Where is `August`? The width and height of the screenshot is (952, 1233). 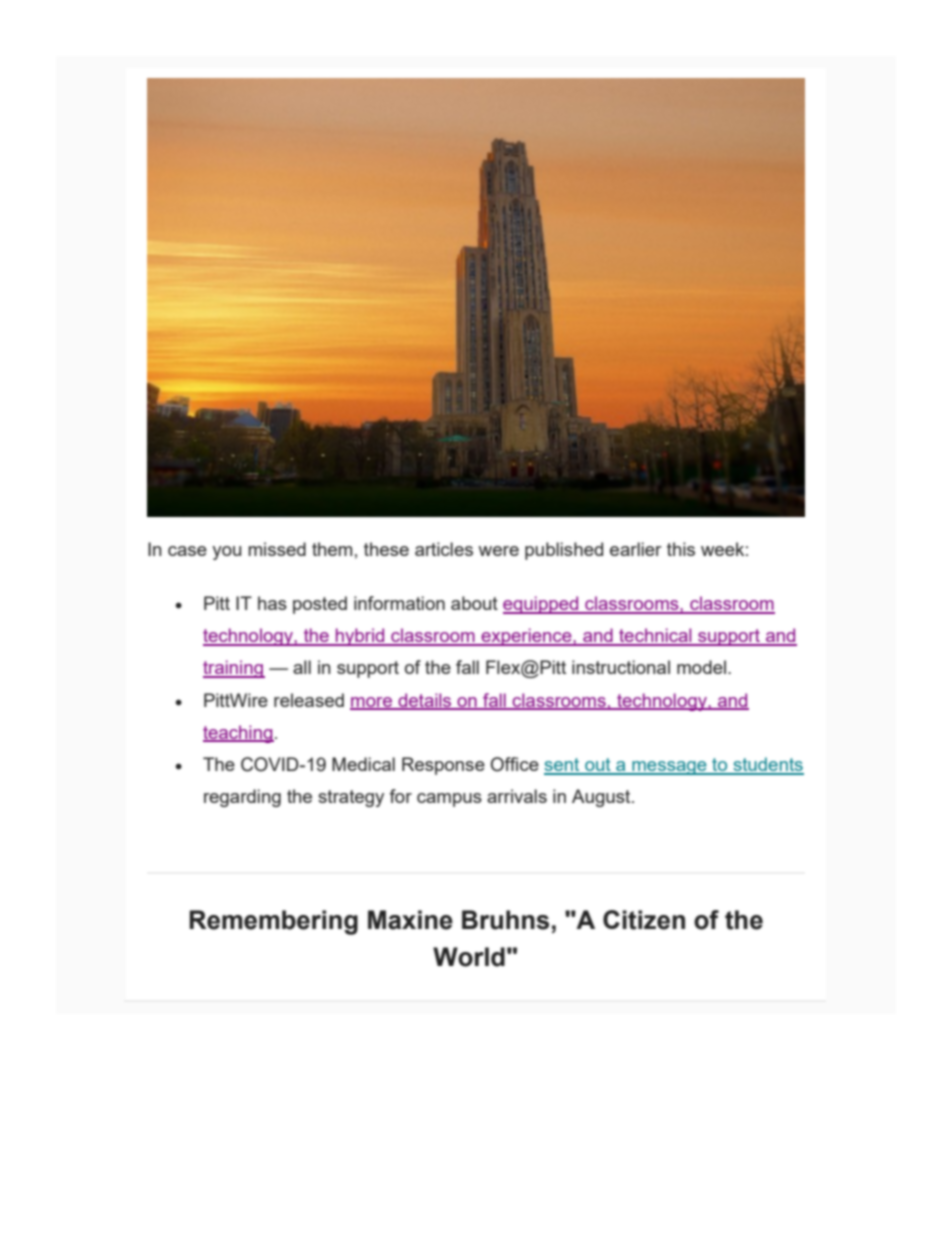 August is located at coordinates (602, 798).
